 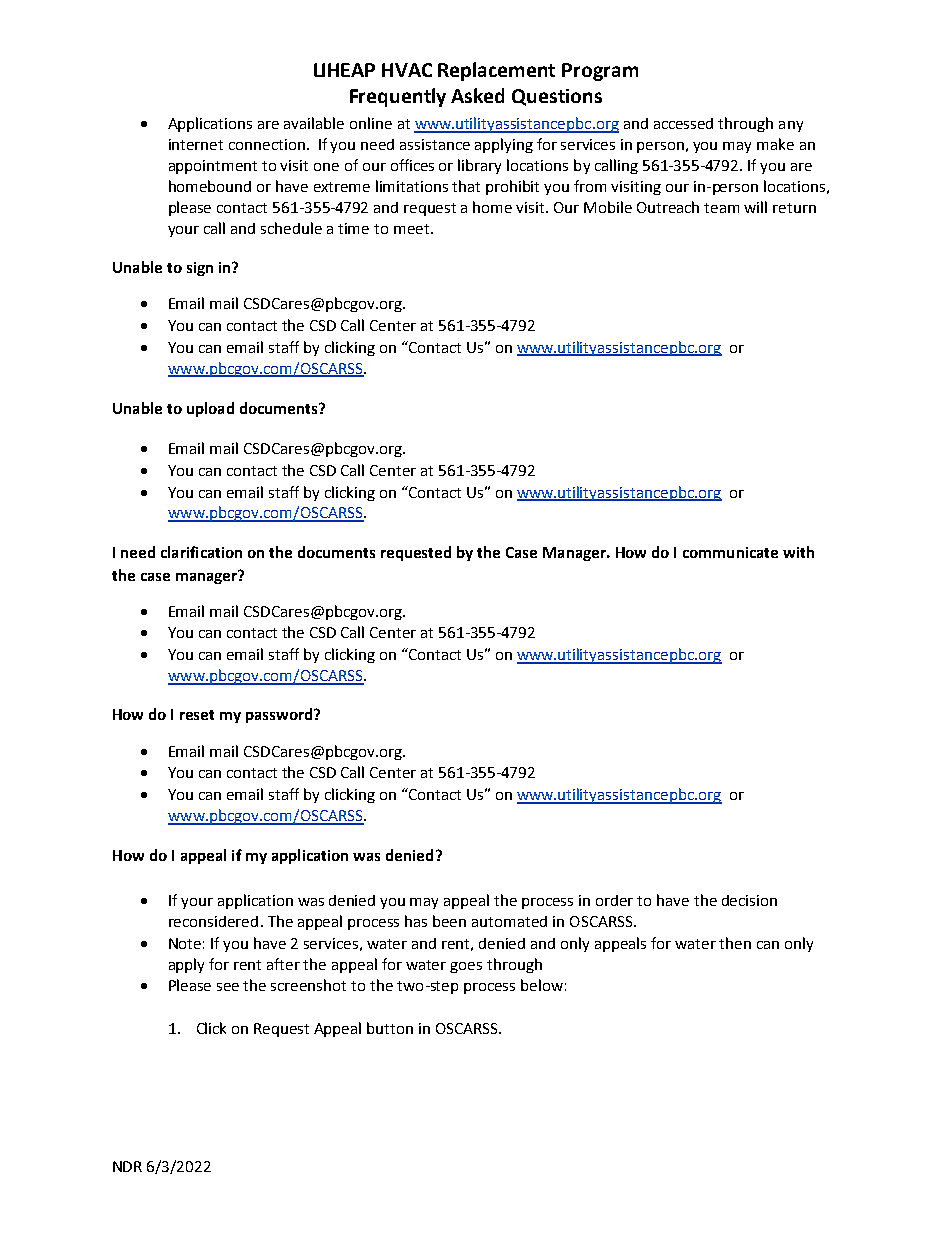 What do you see at coordinates (477, 95) in the screenshot?
I see `Asked` at bounding box center [477, 95].
